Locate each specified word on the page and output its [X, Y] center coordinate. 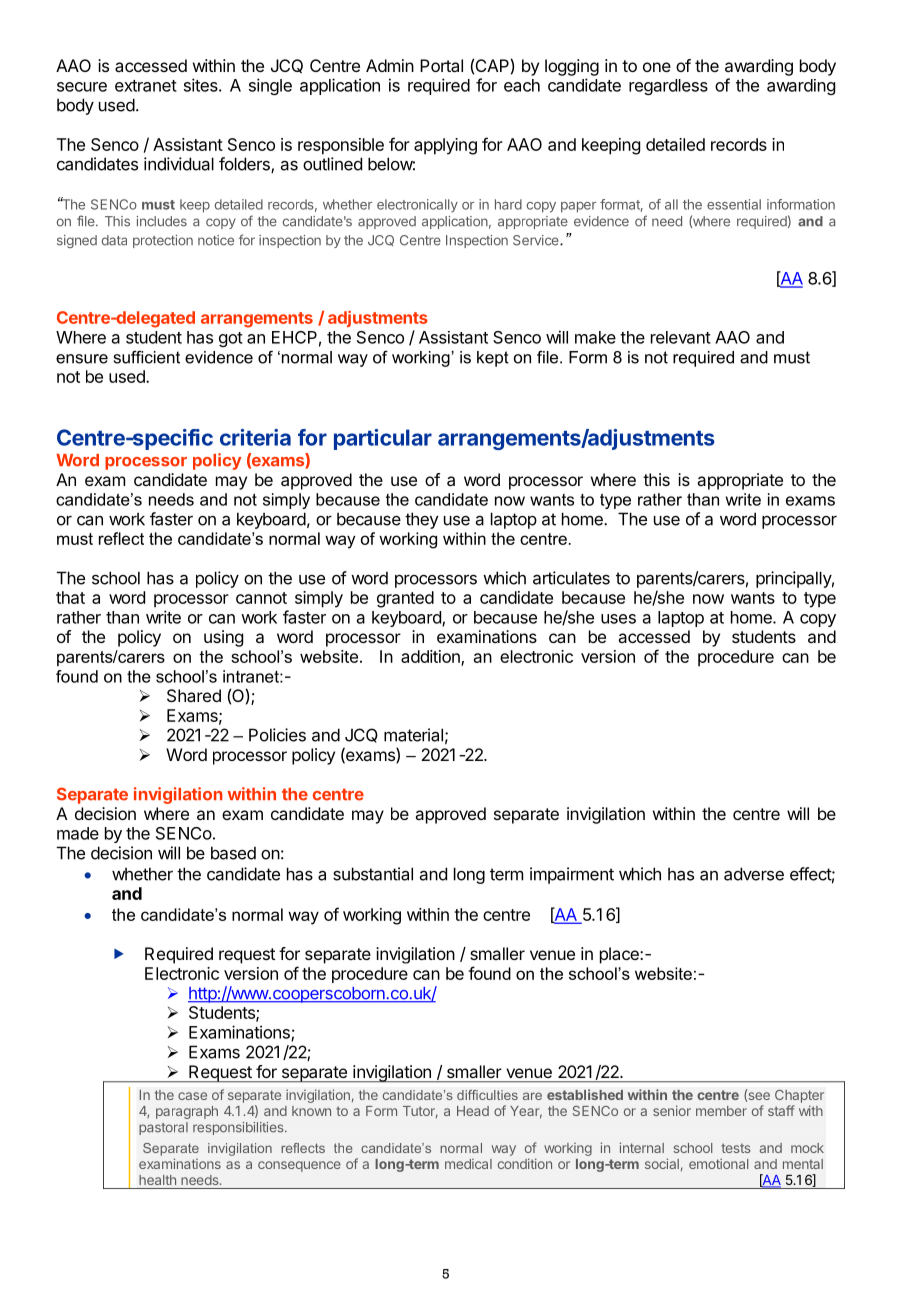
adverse [754, 874]
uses [618, 619]
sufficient [147, 357]
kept [493, 359]
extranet [146, 86]
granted [405, 599]
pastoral [163, 1128]
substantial [373, 874]
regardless [668, 87]
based [233, 853]
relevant [681, 337]
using [223, 638]
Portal [441, 65]
